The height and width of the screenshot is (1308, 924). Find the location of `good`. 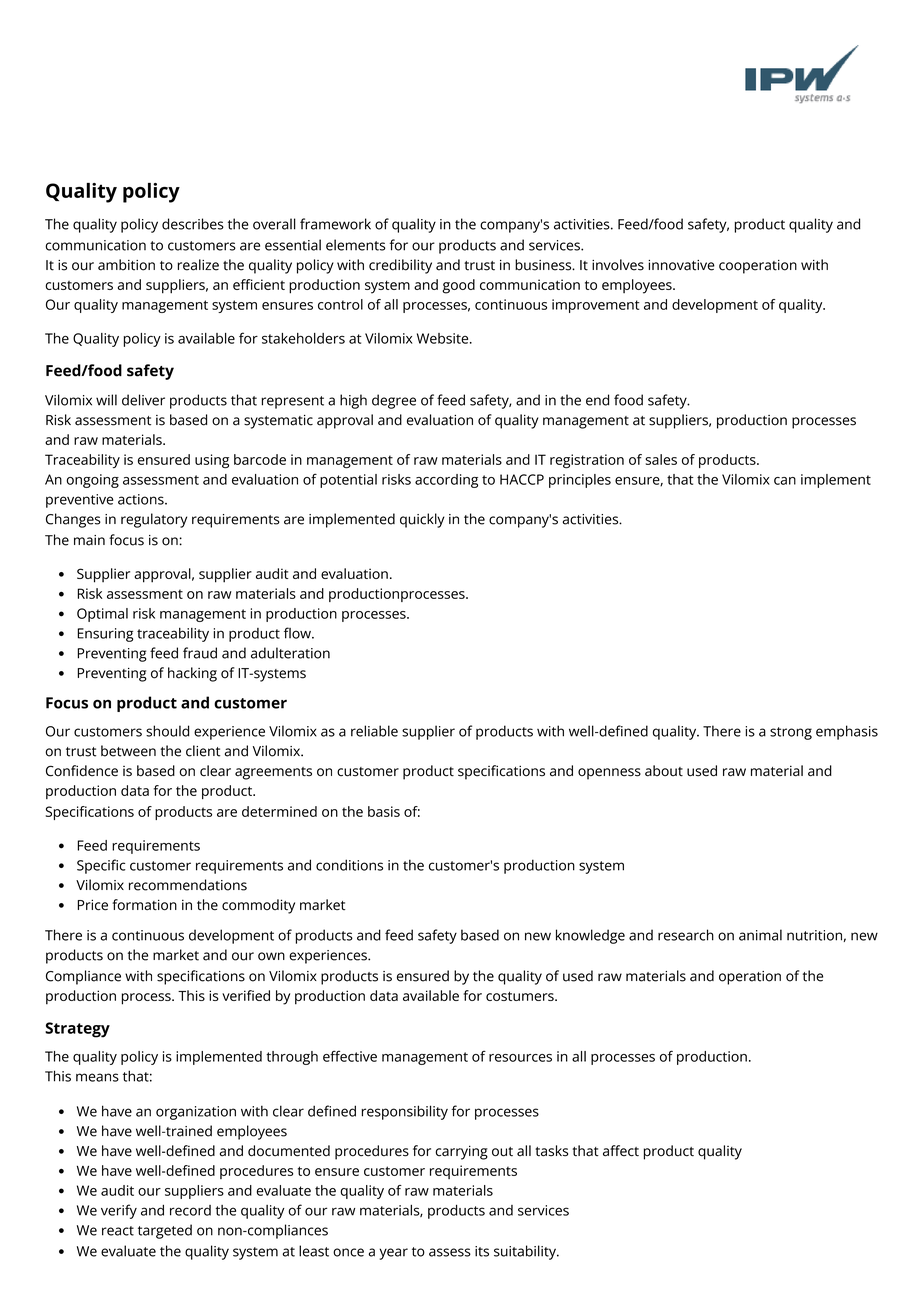

good is located at coordinates (458, 286).
